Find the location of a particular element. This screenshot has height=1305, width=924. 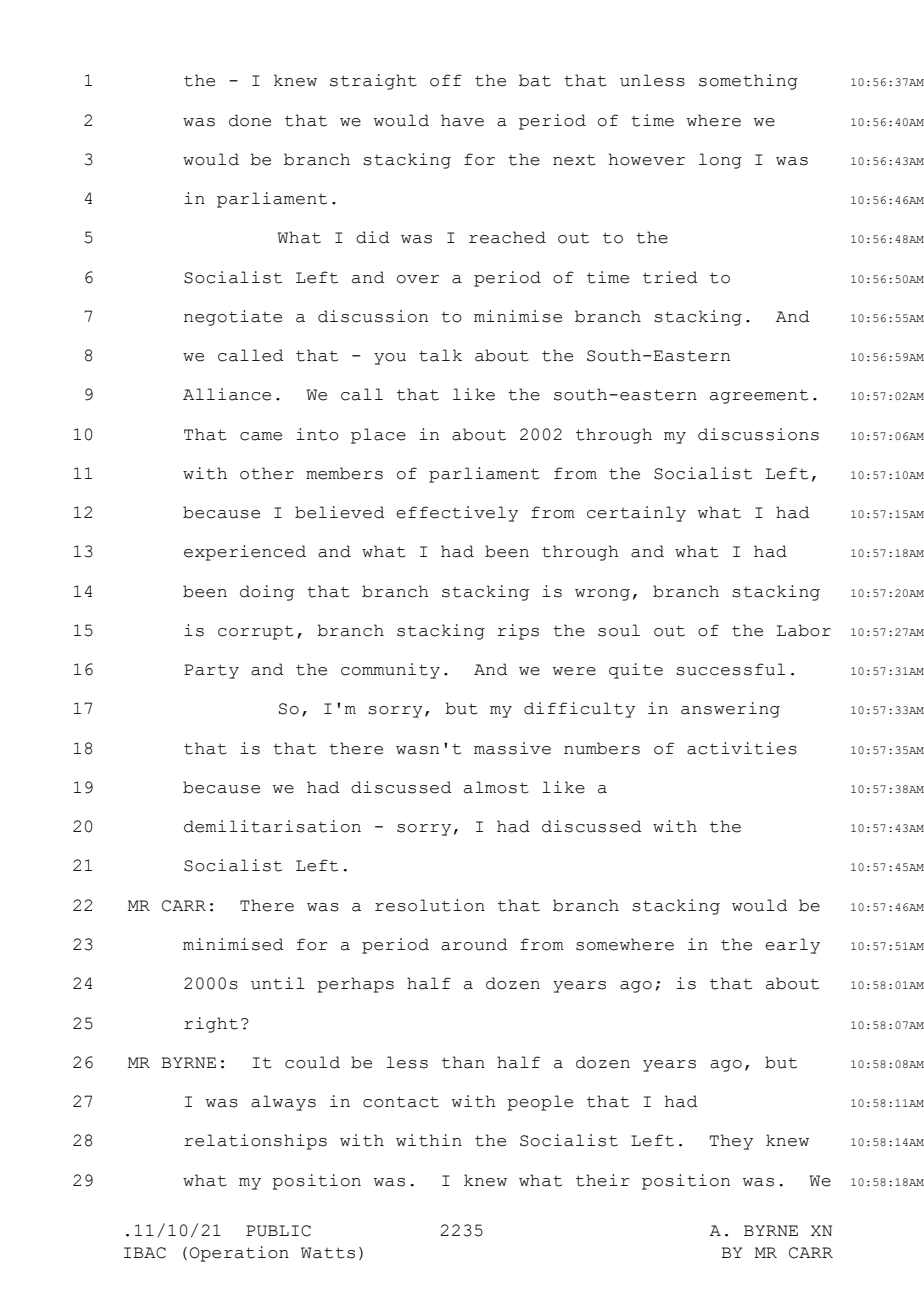

effectively is located at coordinates (457, 514).
